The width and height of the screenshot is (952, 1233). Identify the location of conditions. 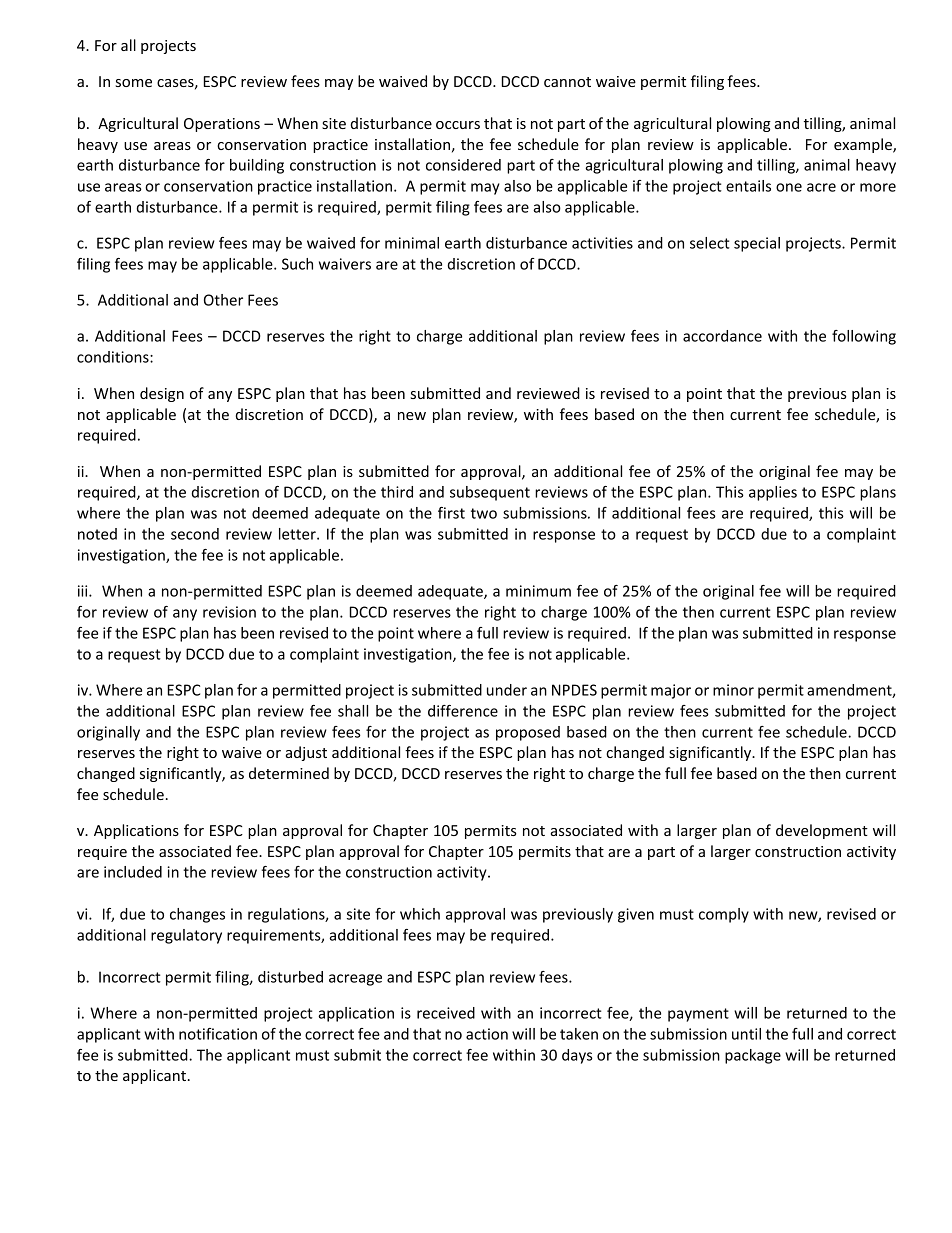
(114, 357).
